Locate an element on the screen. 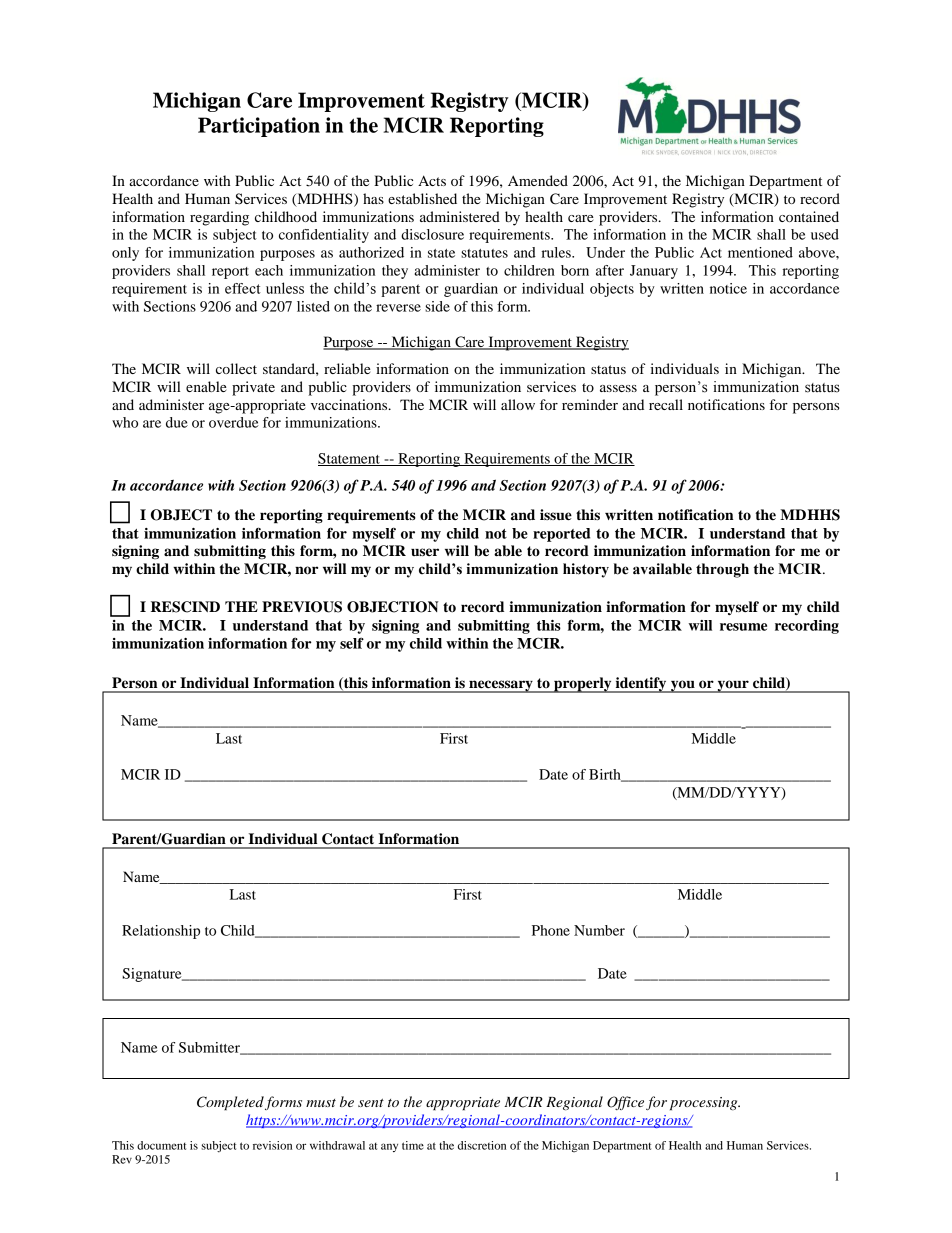  Participation is located at coordinates (259, 127).
